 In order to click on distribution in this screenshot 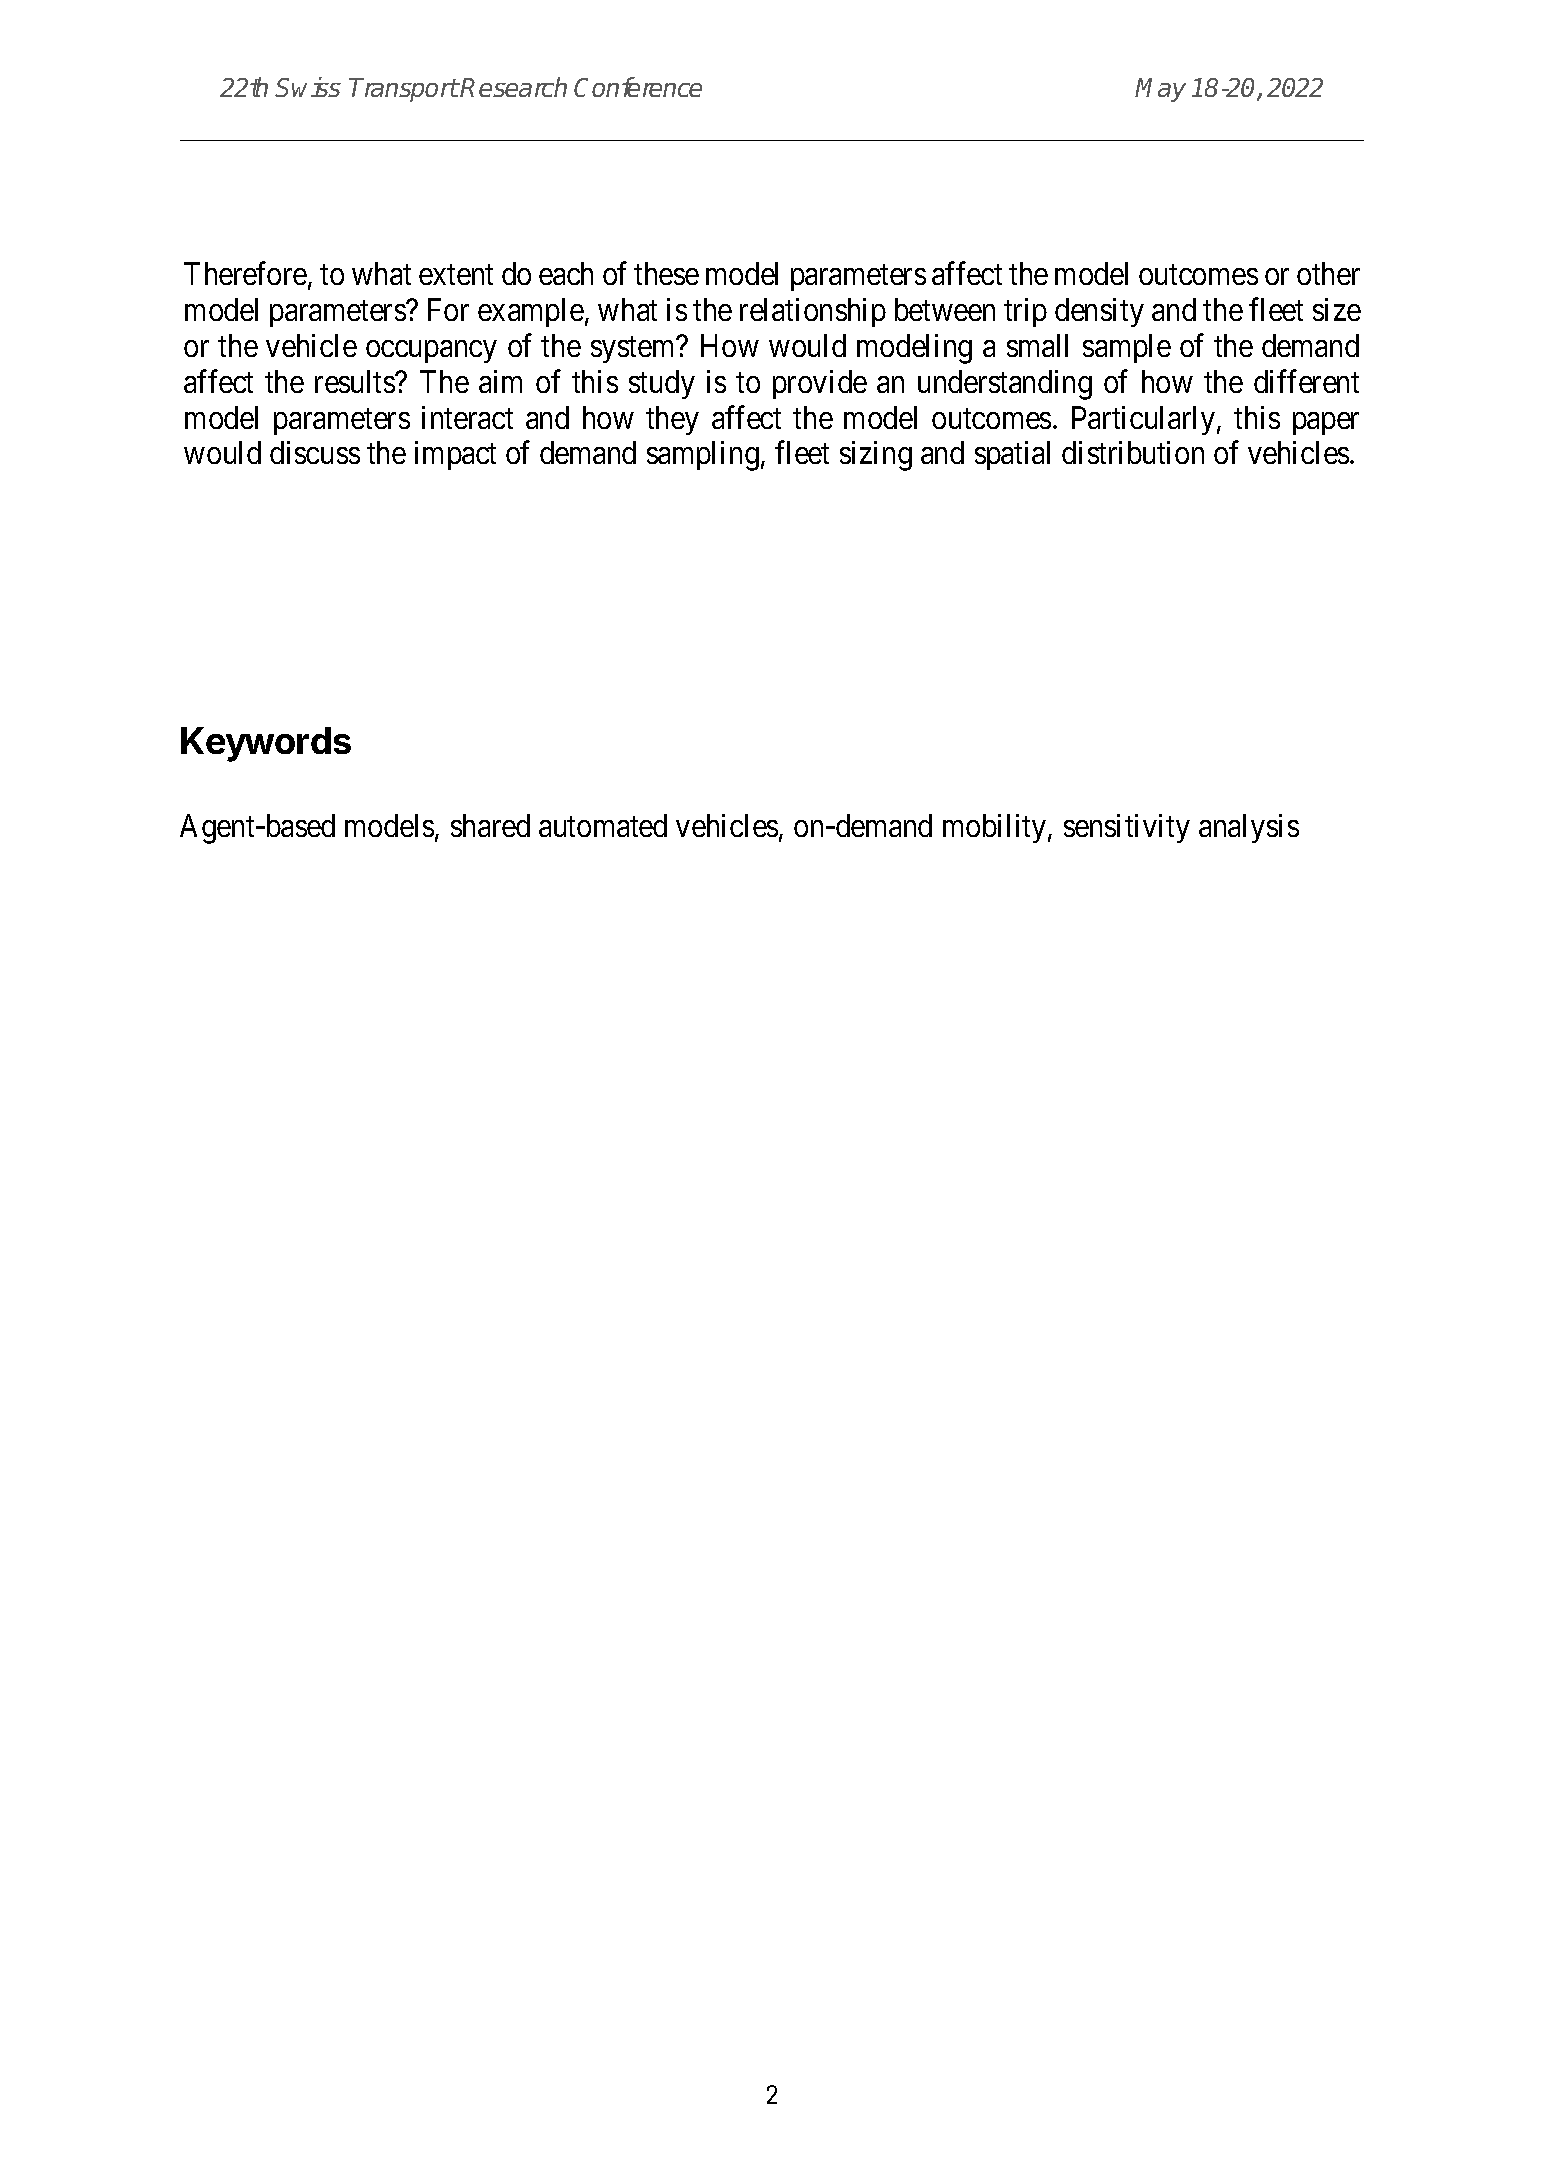, I will do `click(1133, 452)`.
